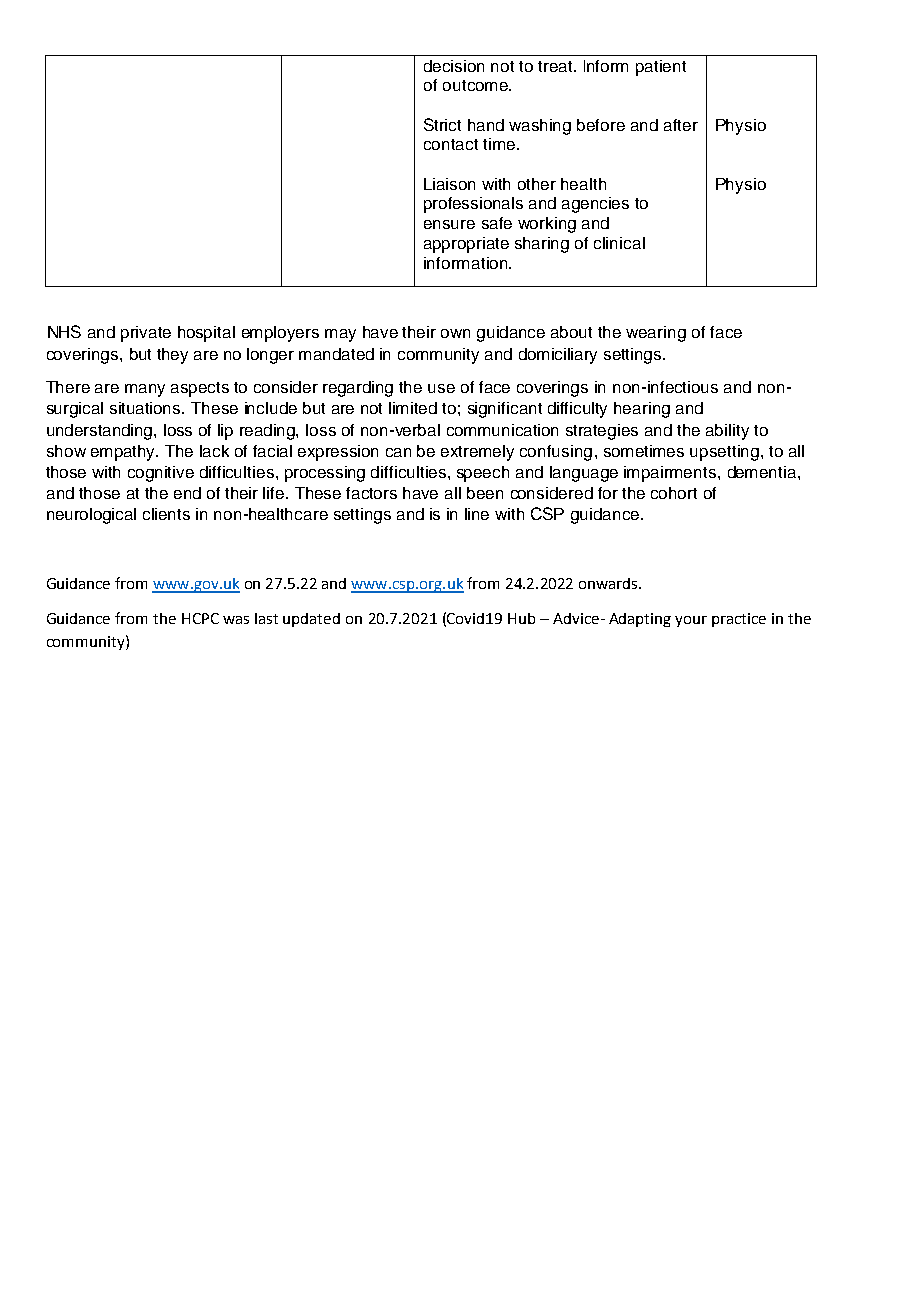  I want to click on professionals, so click(473, 205).
